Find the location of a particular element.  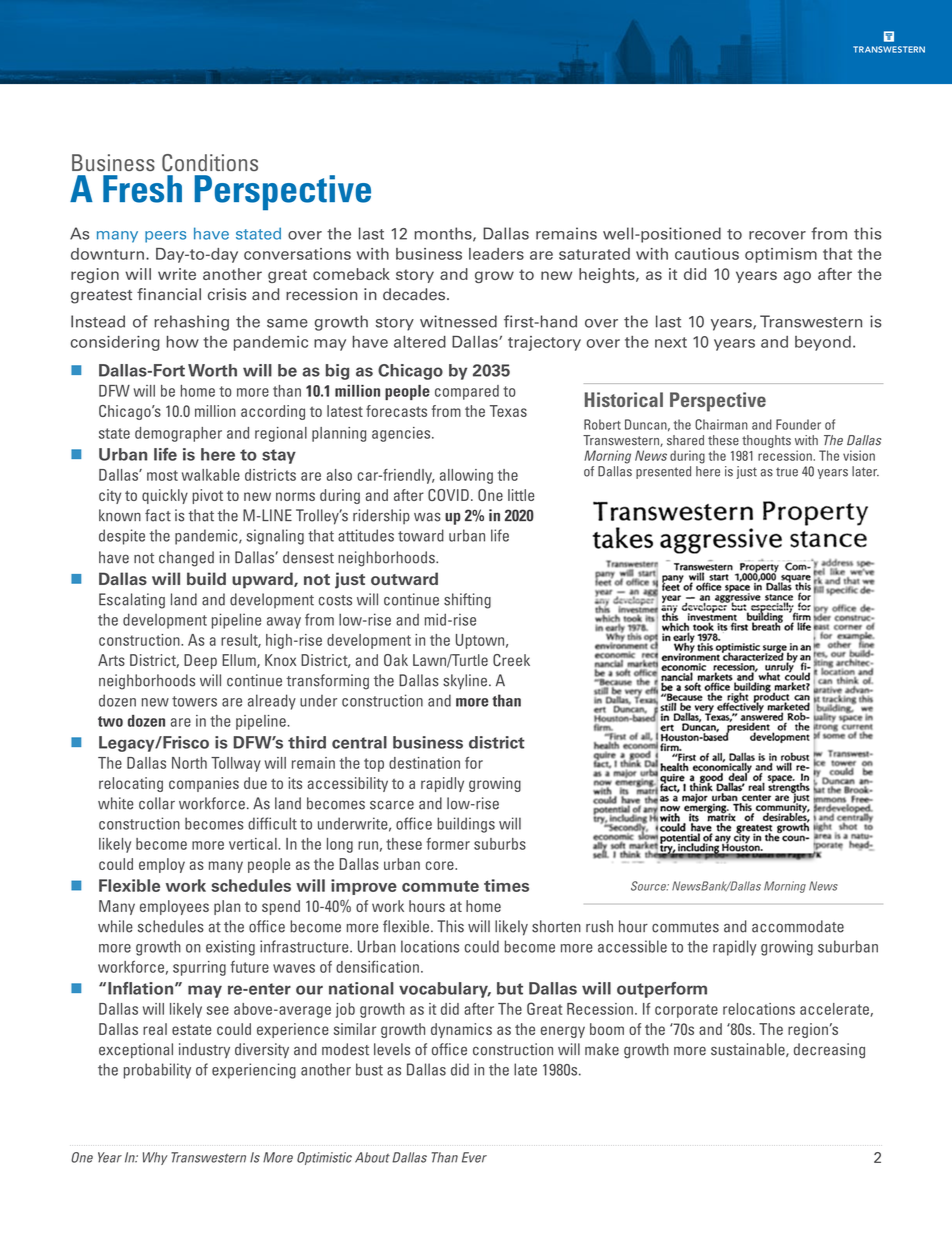

while is located at coordinates (115, 926).
